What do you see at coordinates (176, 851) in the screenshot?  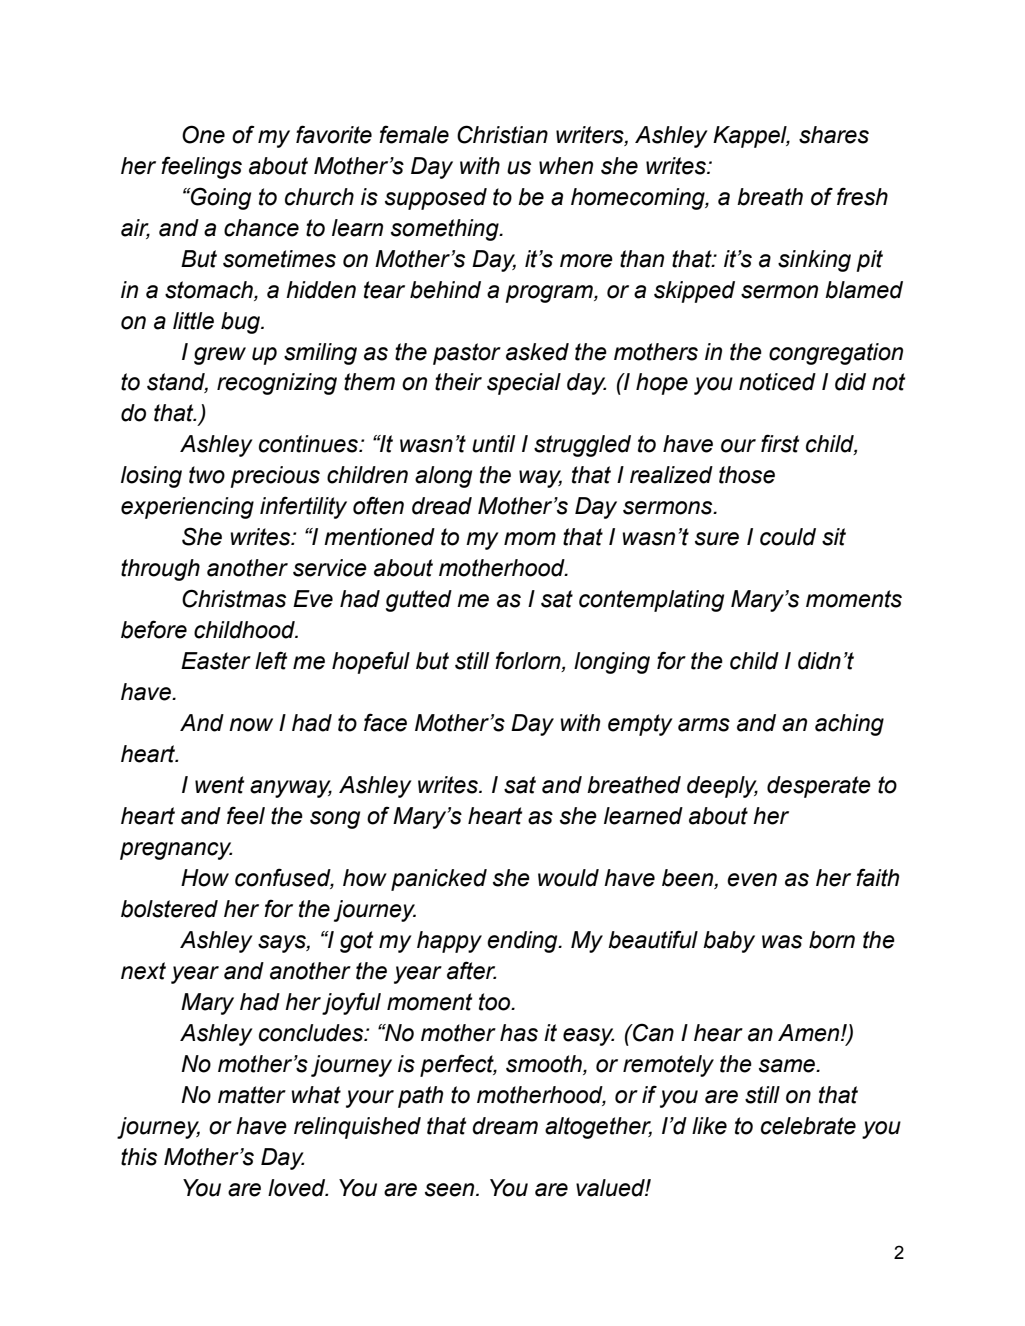 I see `pregnancy` at bounding box center [176, 851].
